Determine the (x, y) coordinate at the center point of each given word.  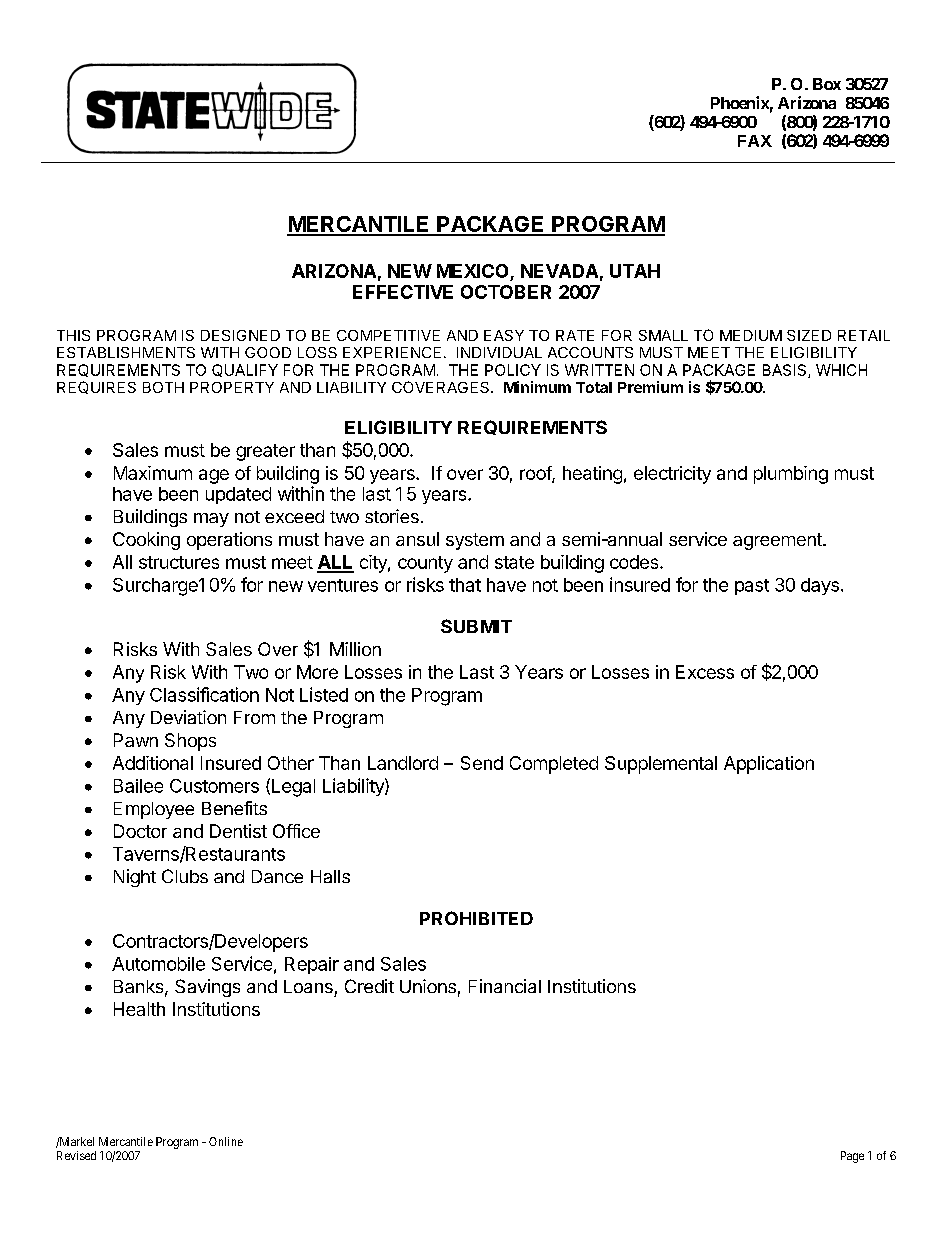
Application (769, 765)
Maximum (153, 473)
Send (482, 763)
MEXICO (474, 272)
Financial (505, 986)
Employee (154, 810)
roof (536, 474)
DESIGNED (240, 335)
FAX (755, 141)
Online (226, 1141)
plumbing (791, 475)
